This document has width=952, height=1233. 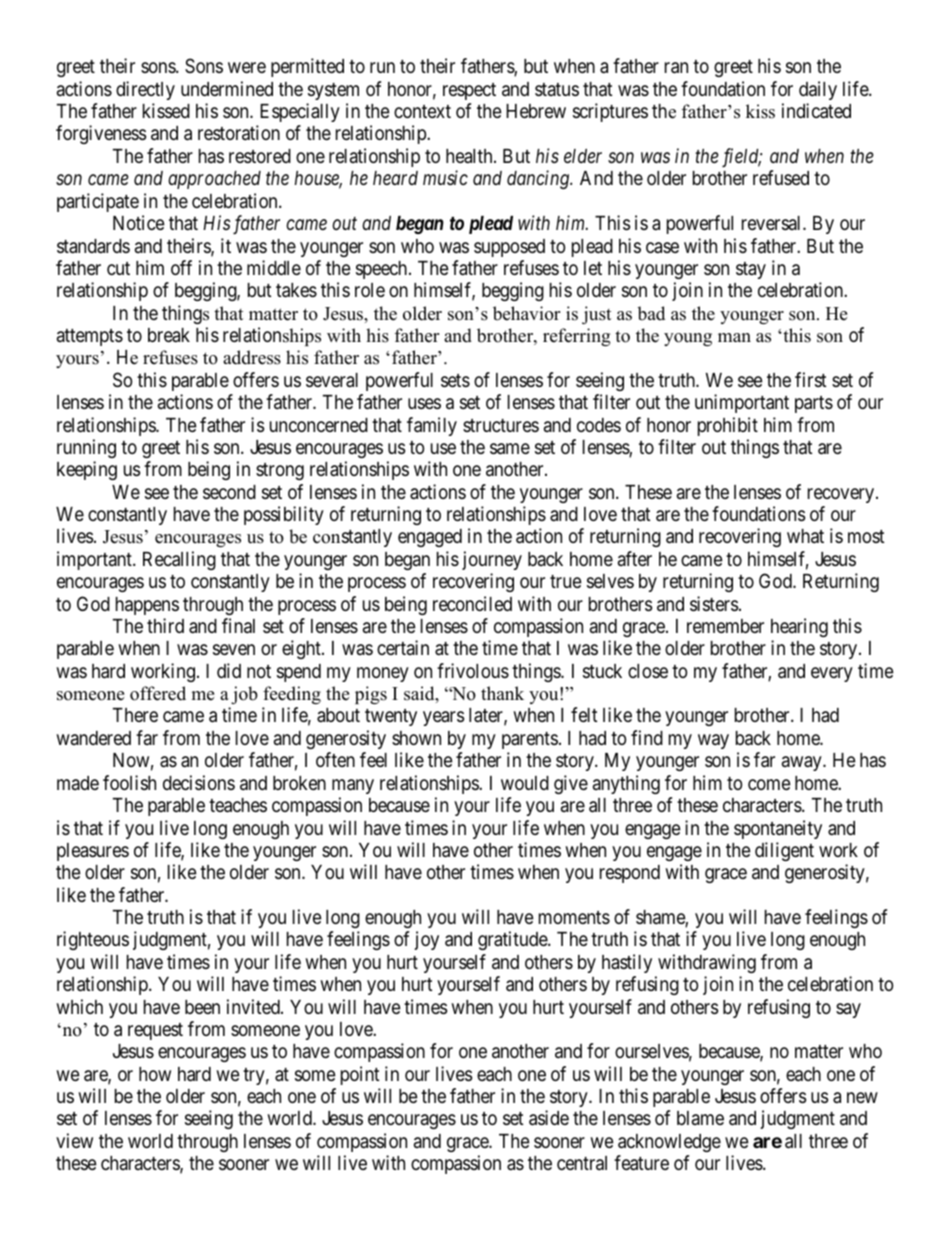 What do you see at coordinates (784, 851) in the document?
I see `diligent` at bounding box center [784, 851].
